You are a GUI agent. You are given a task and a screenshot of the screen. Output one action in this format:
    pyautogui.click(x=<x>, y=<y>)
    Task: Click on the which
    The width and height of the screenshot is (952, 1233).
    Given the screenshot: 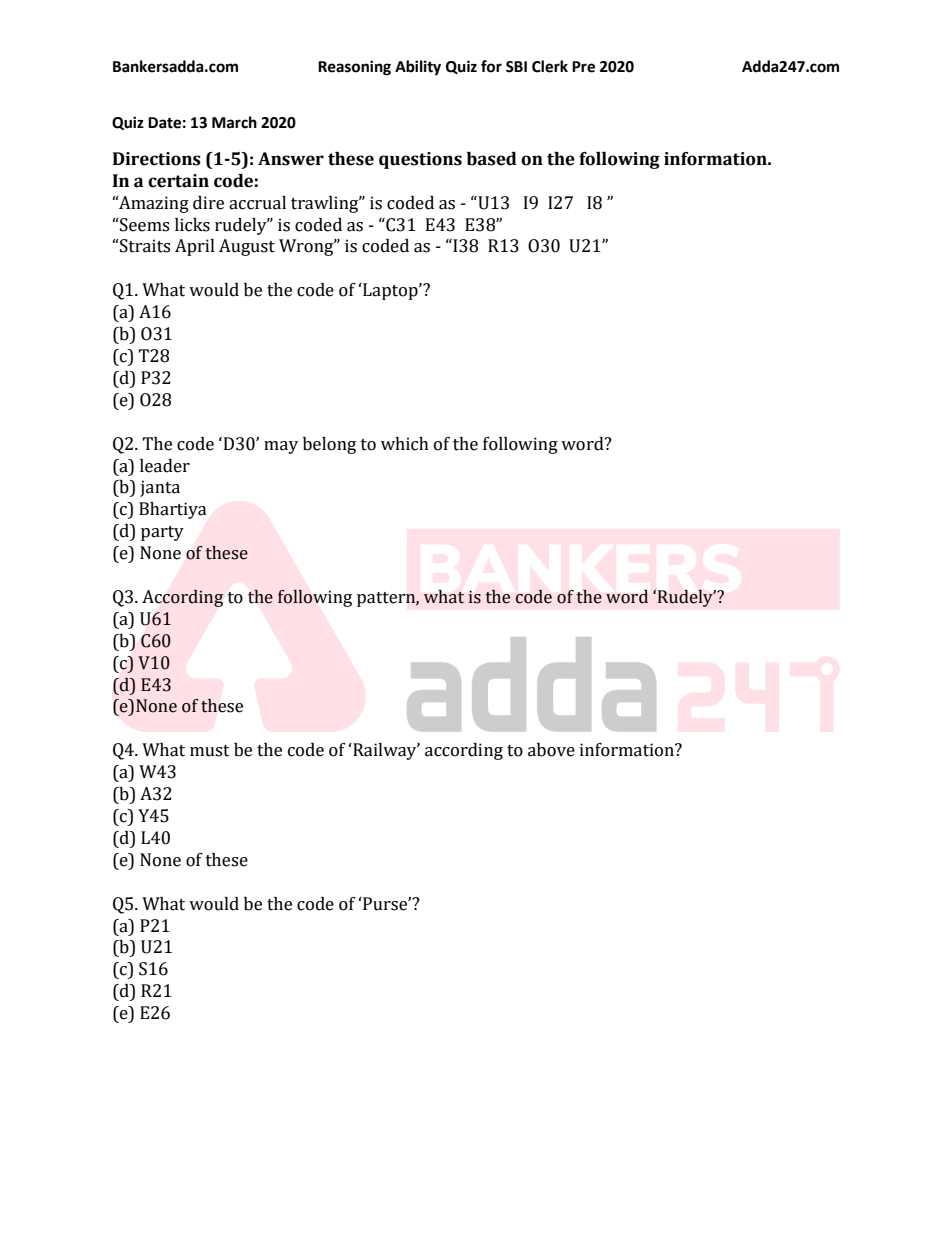 What is the action you would take?
    pyautogui.click(x=405, y=444)
